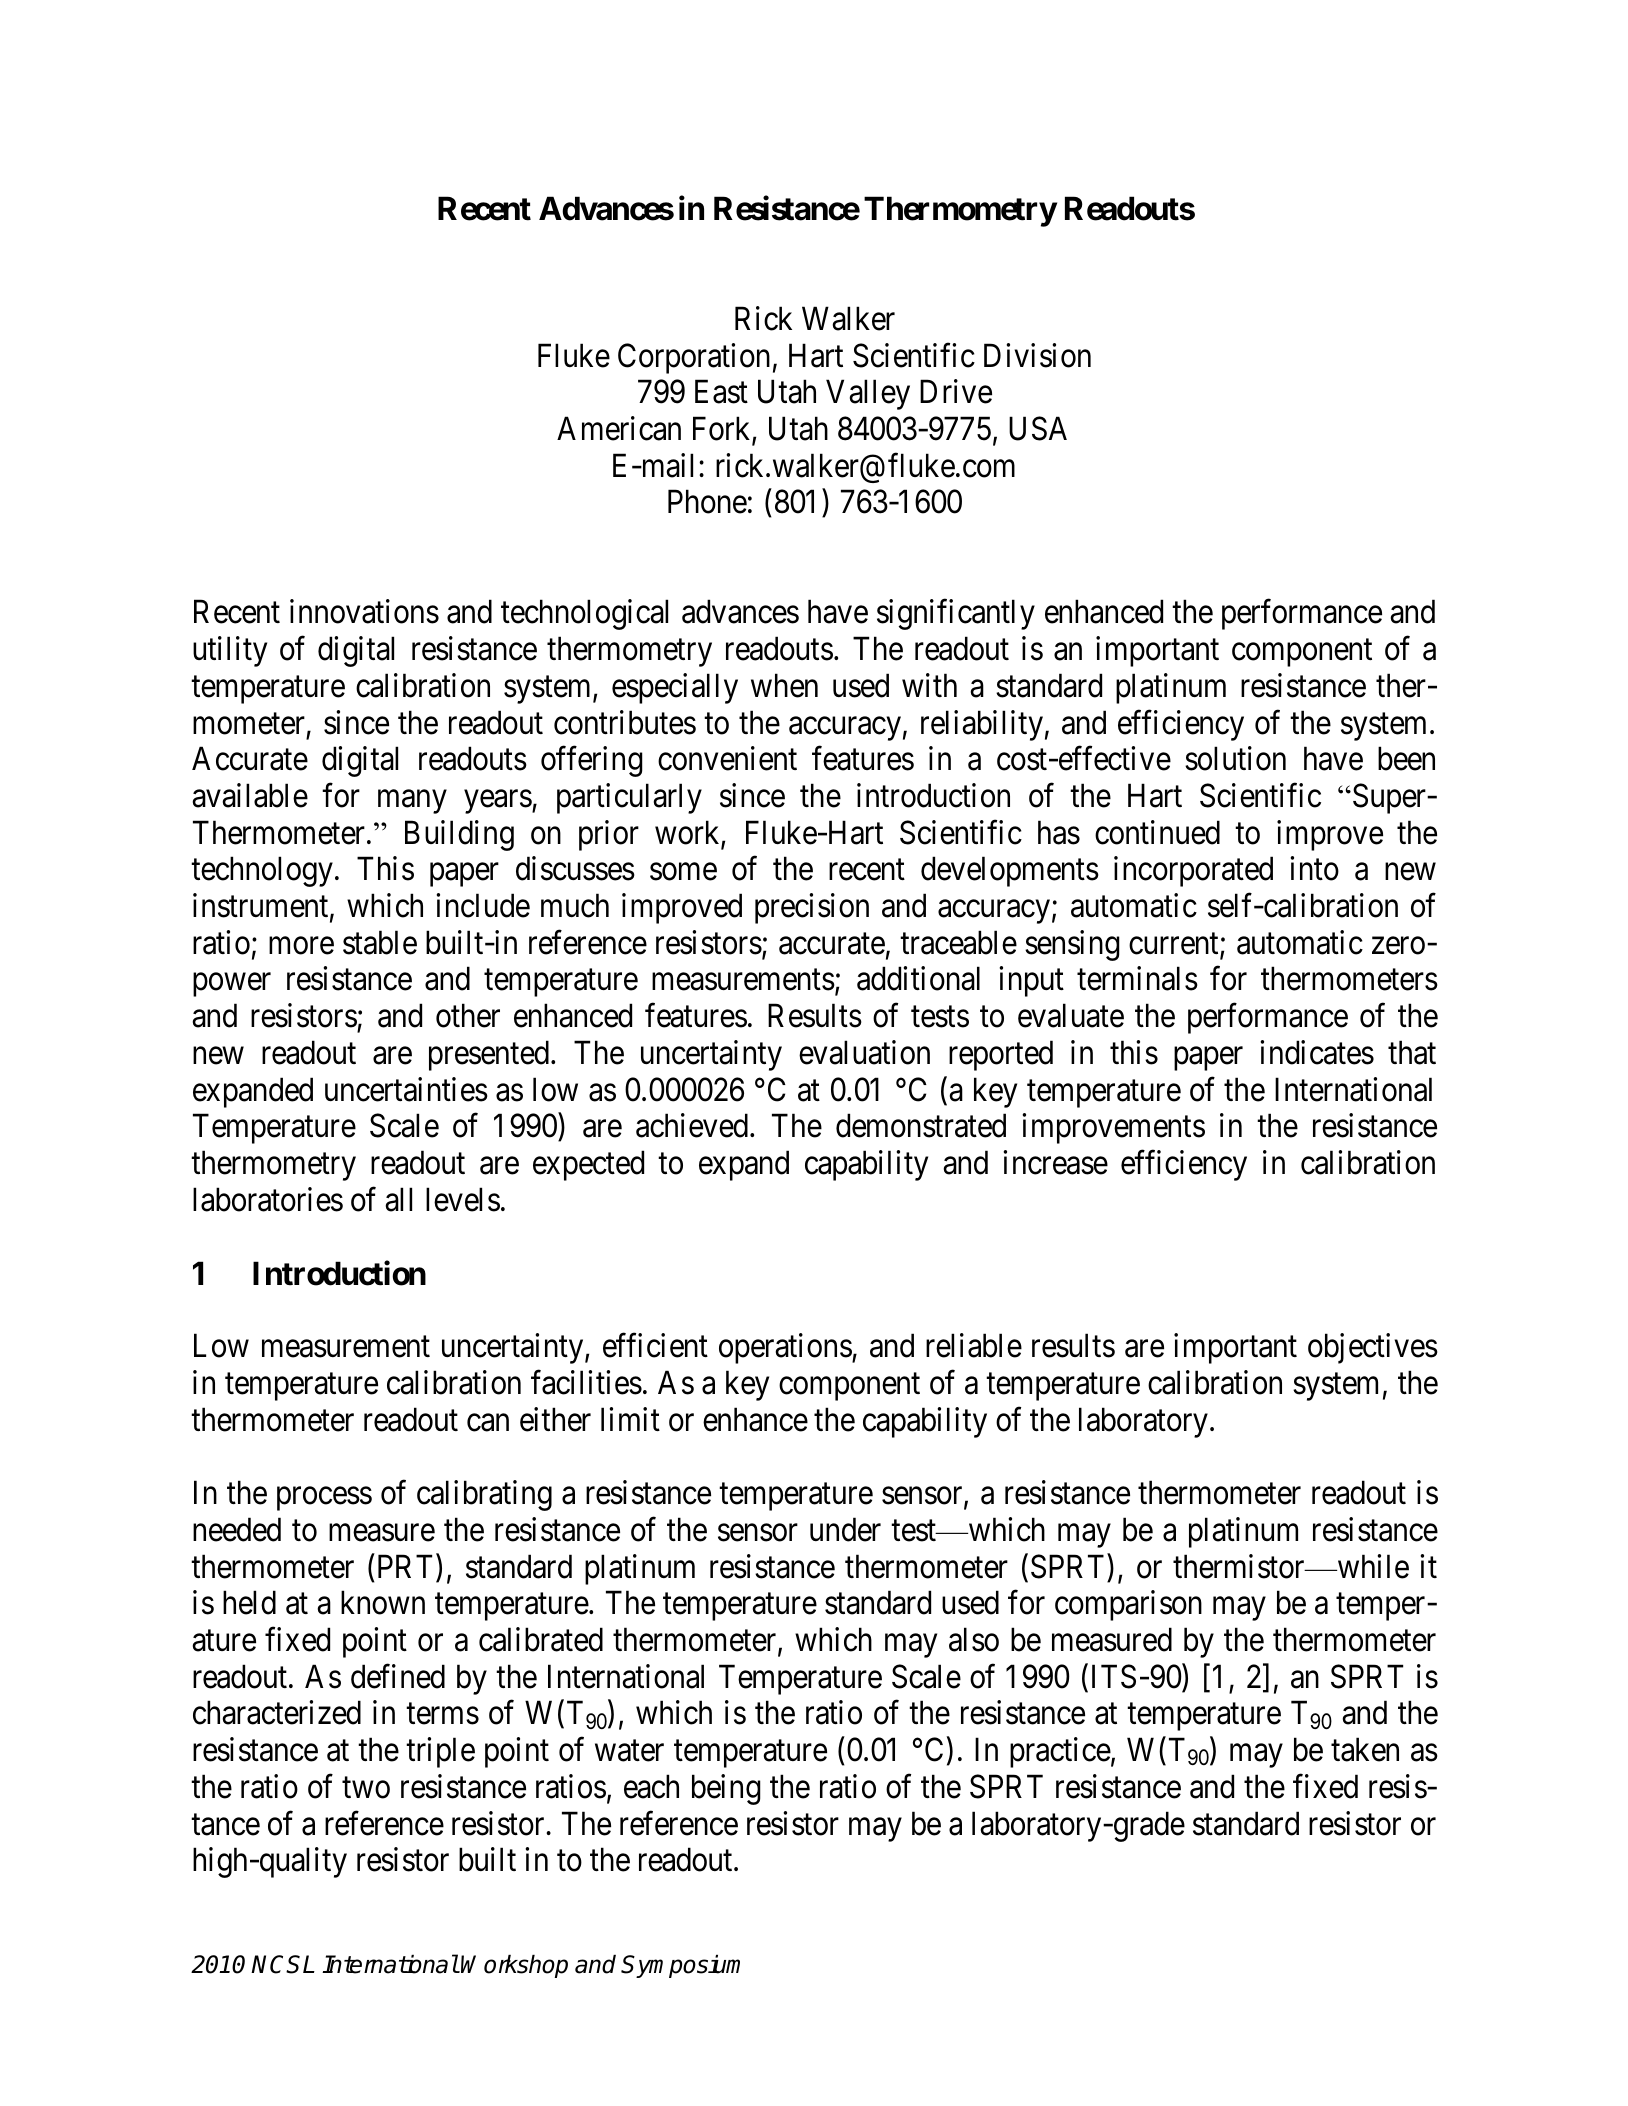 The height and width of the document is (2106, 1628). Describe the element at coordinates (412, 802) in the document. I see `many` at that location.
